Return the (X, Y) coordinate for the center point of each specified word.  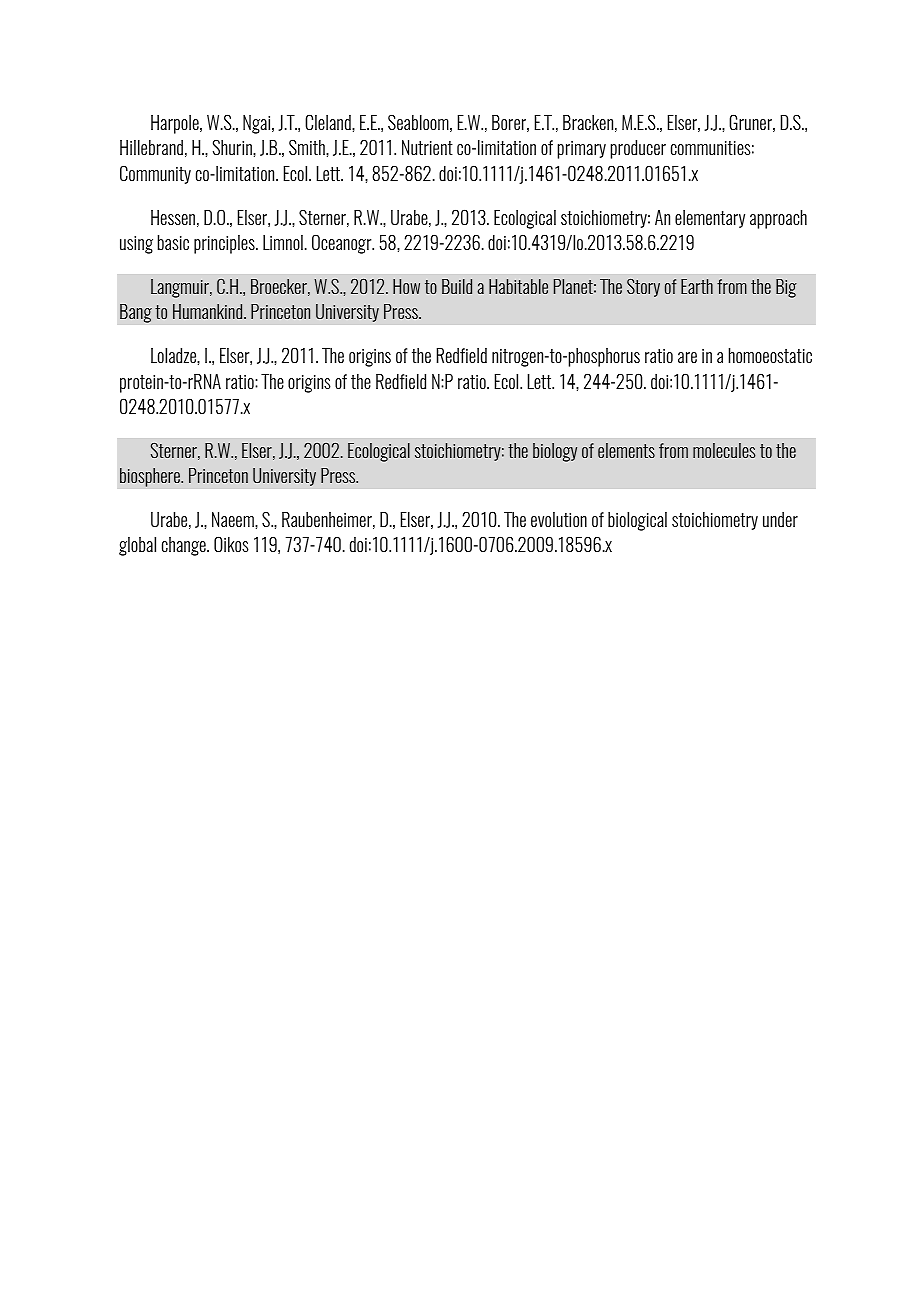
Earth (697, 286)
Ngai (258, 124)
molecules (724, 450)
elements (626, 450)
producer (638, 149)
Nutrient (427, 147)
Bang (136, 313)
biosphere (151, 477)
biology (555, 452)
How (406, 286)
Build (457, 286)
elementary (710, 219)
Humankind (209, 311)
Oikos (231, 544)
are (687, 357)
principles (225, 244)
